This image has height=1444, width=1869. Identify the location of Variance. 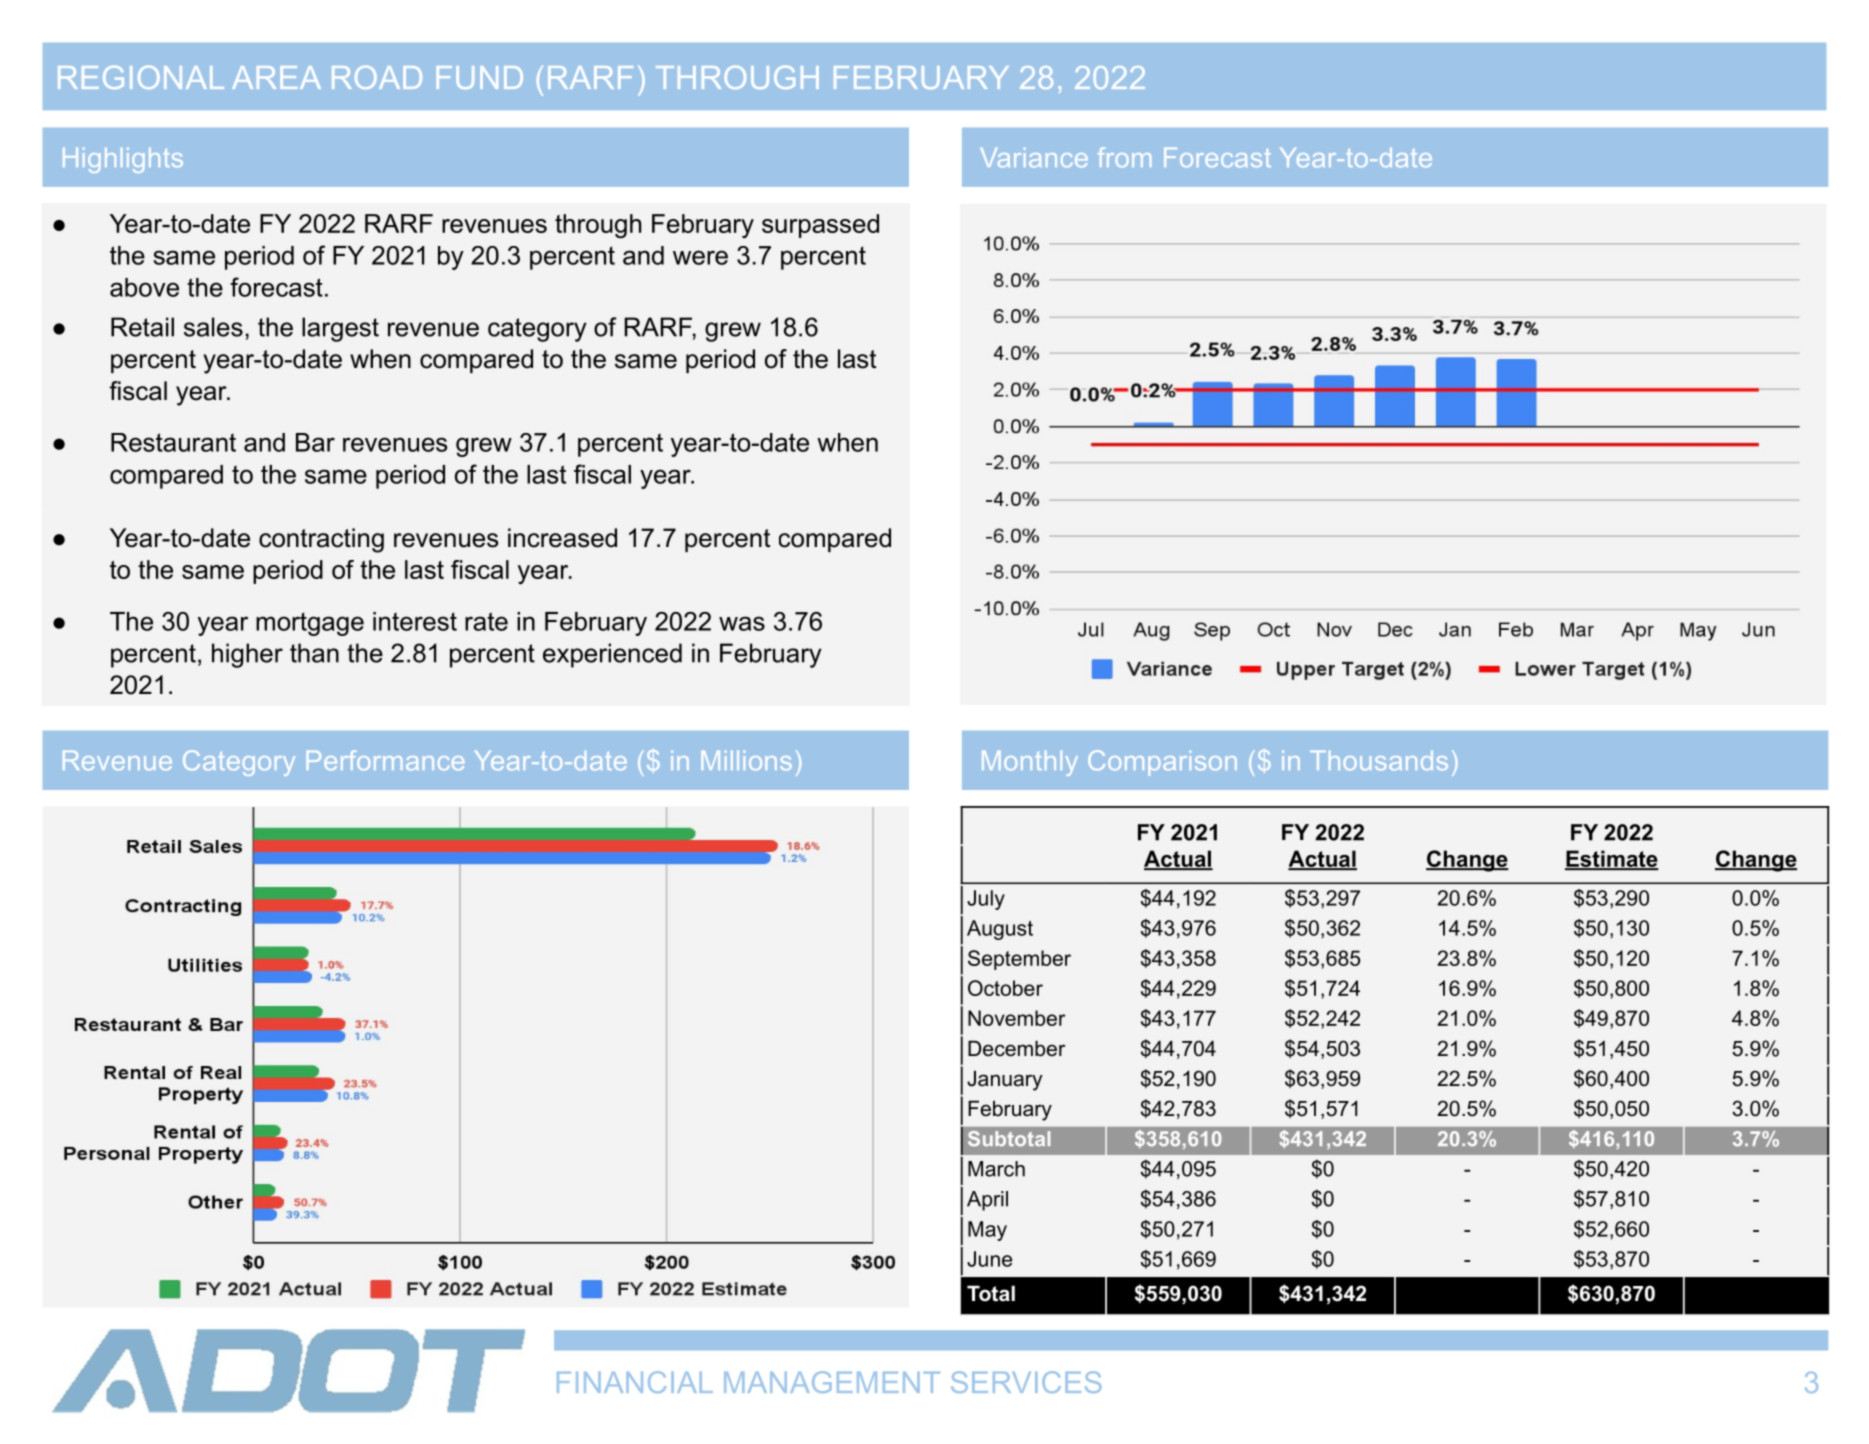
(1034, 157).
